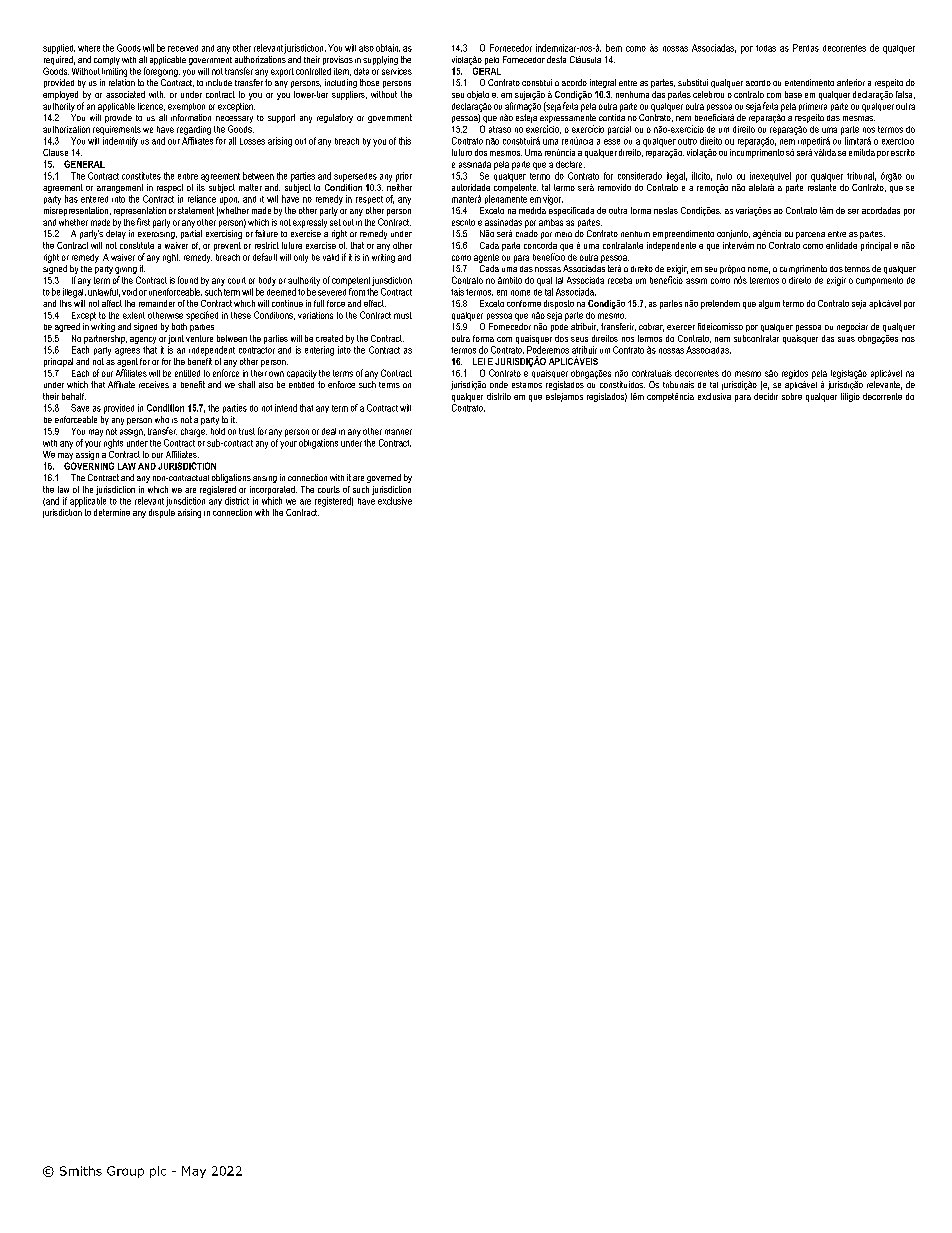 The height and width of the page is (1233, 952). Describe the element at coordinates (162, 419) in the page. I see `who` at that location.
